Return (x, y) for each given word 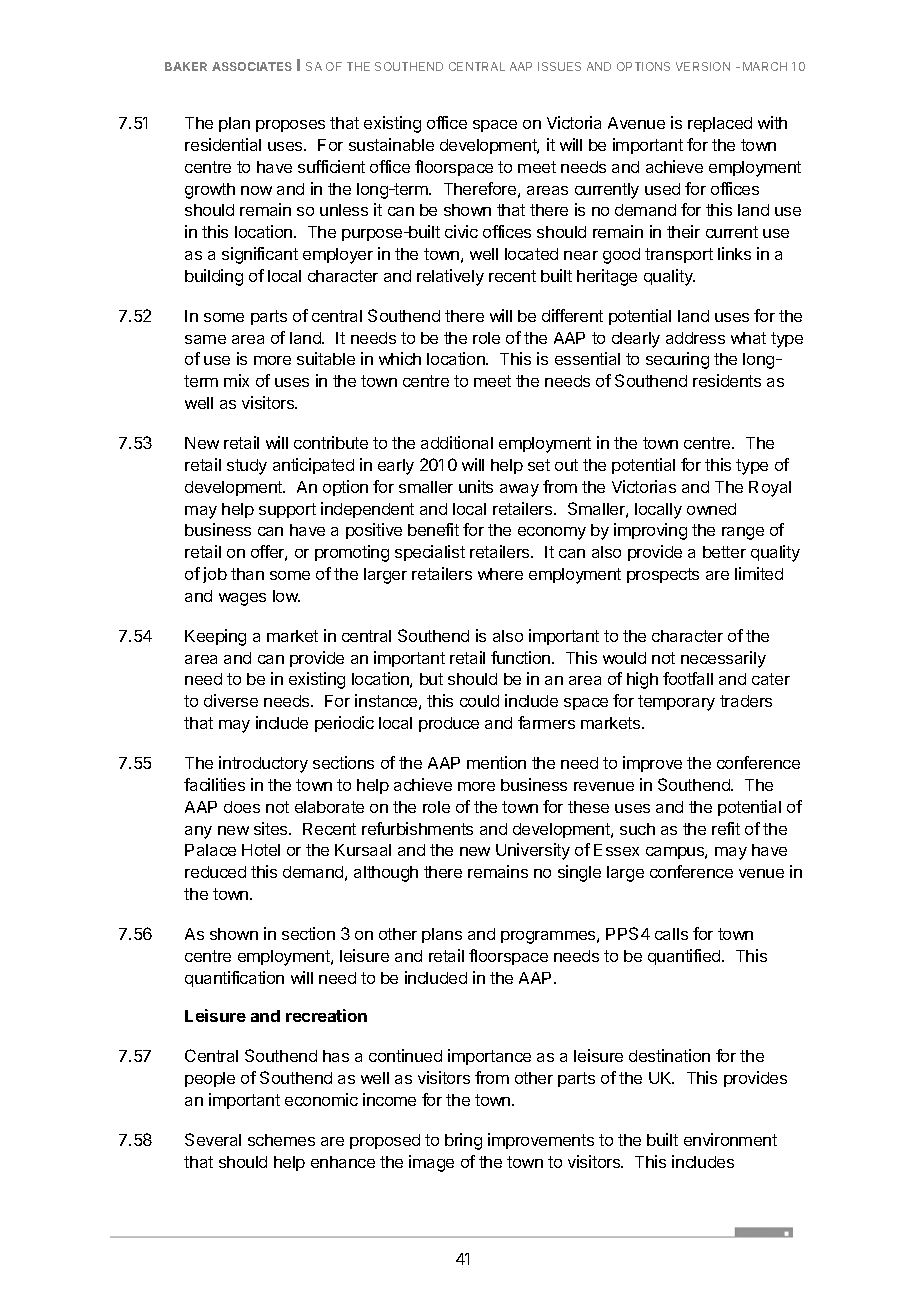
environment (730, 1139)
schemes (281, 1140)
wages (242, 599)
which (400, 358)
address (695, 338)
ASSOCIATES (252, 66)
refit (726, 828)
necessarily (723, 659)
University (533, 851)
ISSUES (559, 66)
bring (463, 1141)
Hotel (261, 850)
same (205, 339)
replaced (720, 124)
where (500, 574)
